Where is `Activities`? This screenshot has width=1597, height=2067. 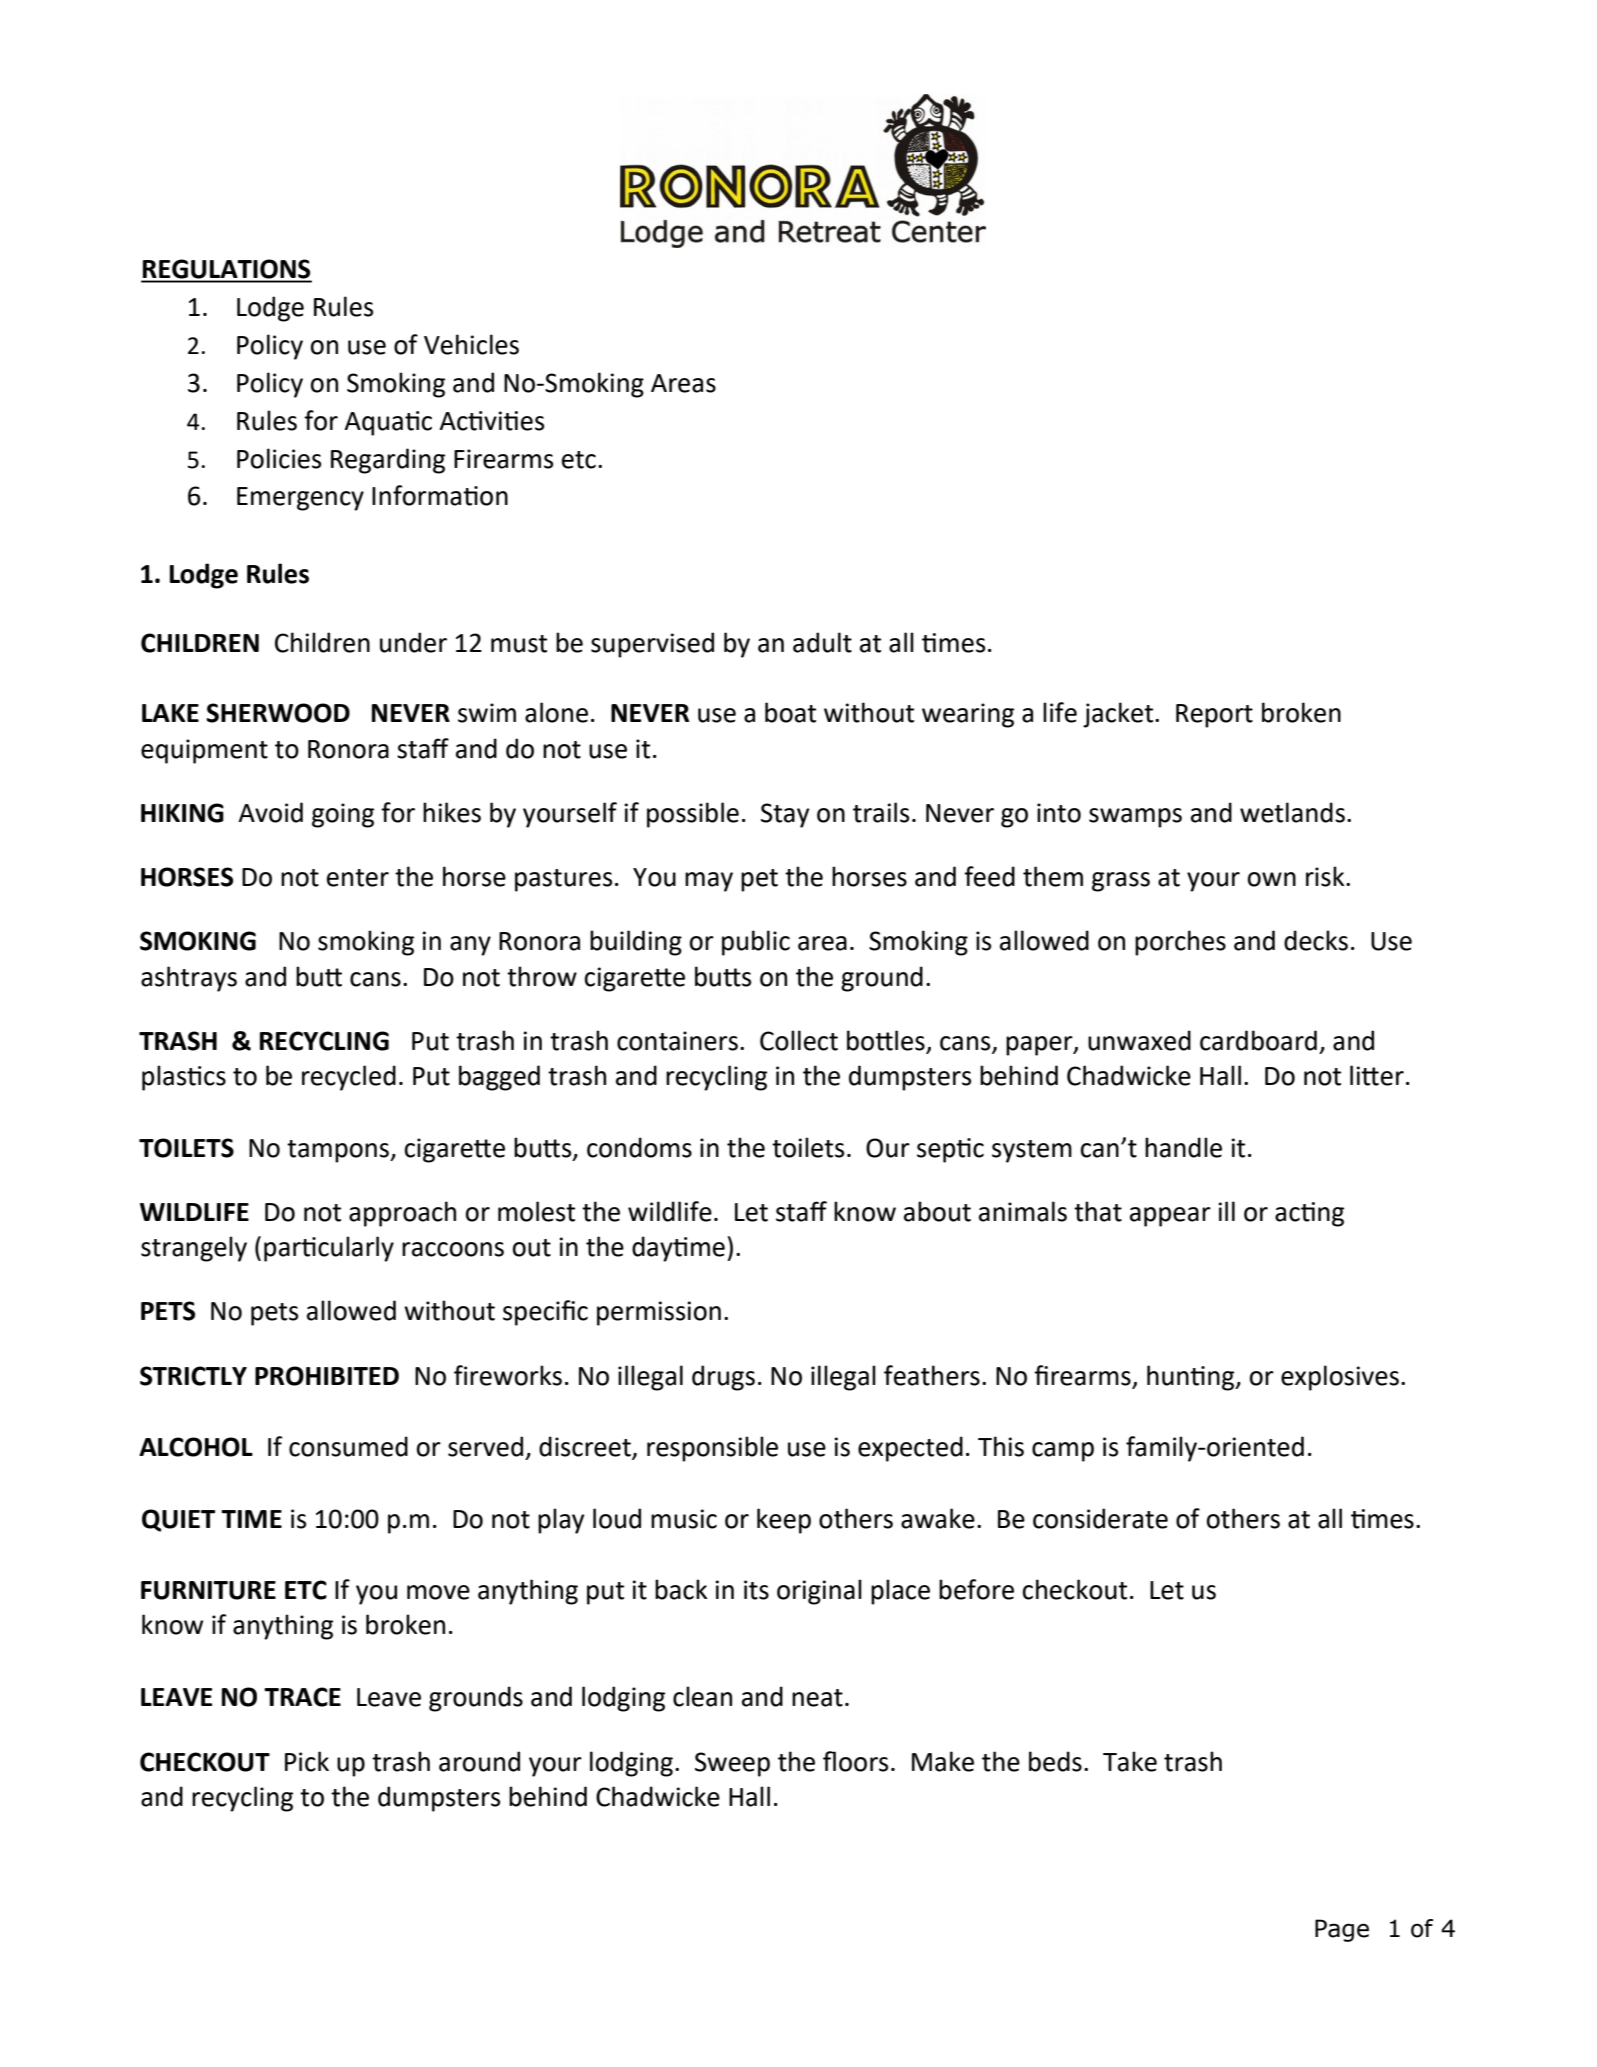 Activities is located at coordinates (491, 421).
